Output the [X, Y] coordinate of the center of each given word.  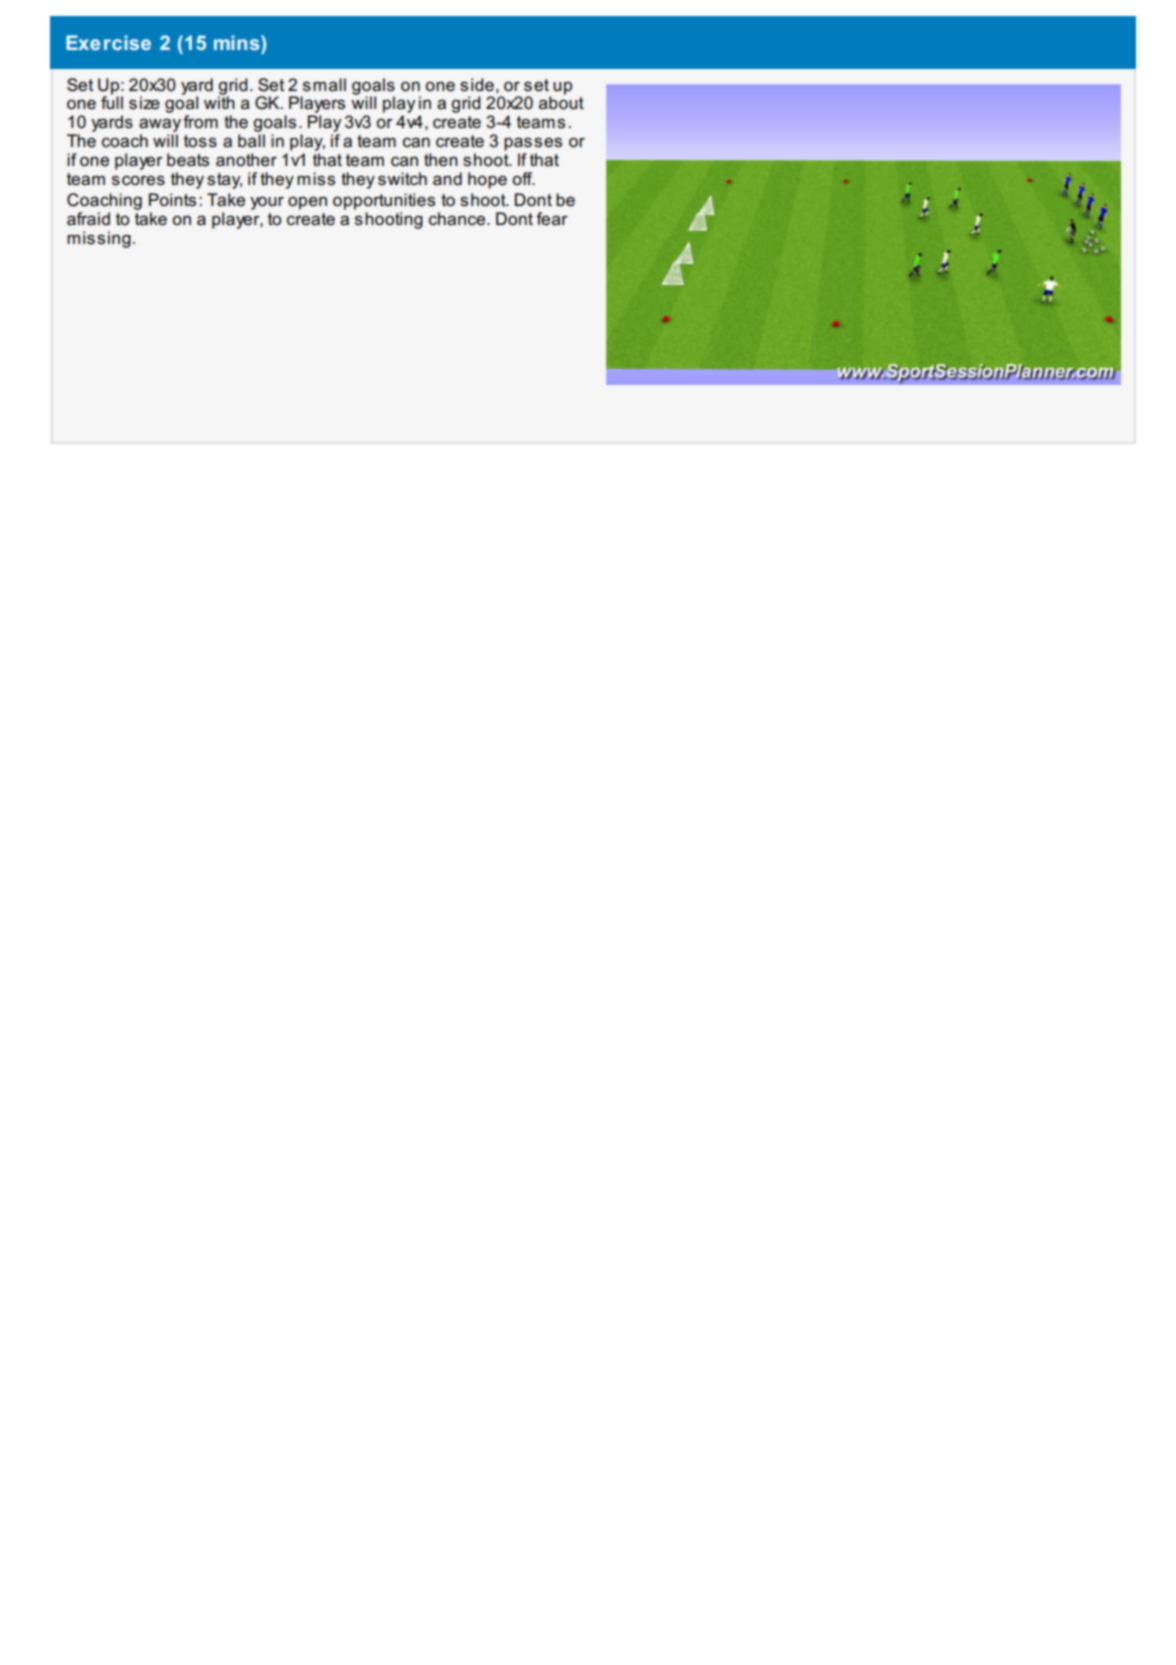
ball [251, 141]
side [477, 85]
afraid [88, 219]
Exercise [108, 42]
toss [200, 141]
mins [238, 42]
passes [533, 144]
